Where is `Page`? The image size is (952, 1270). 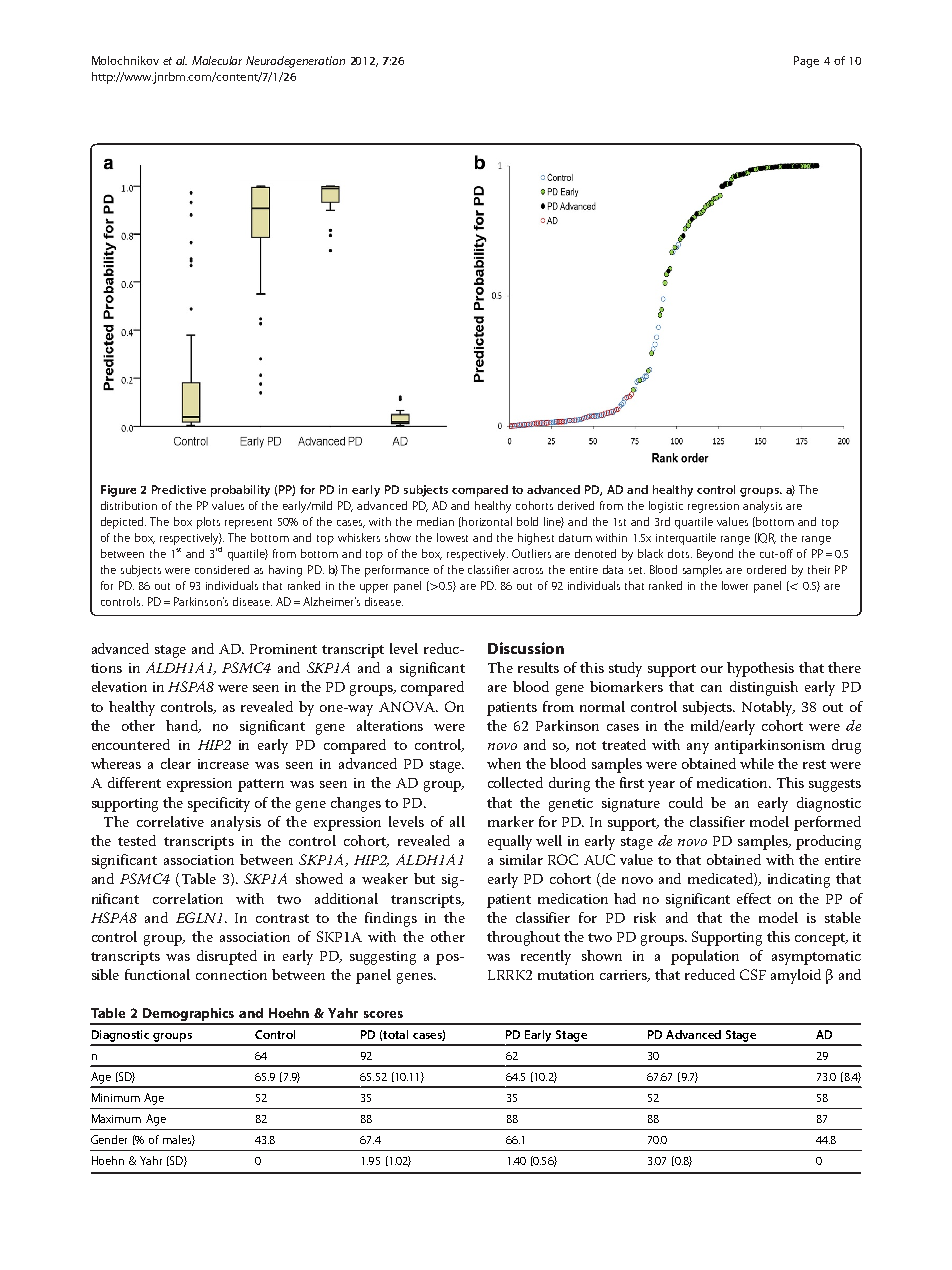 Page is located at coordinates (806, 62).
